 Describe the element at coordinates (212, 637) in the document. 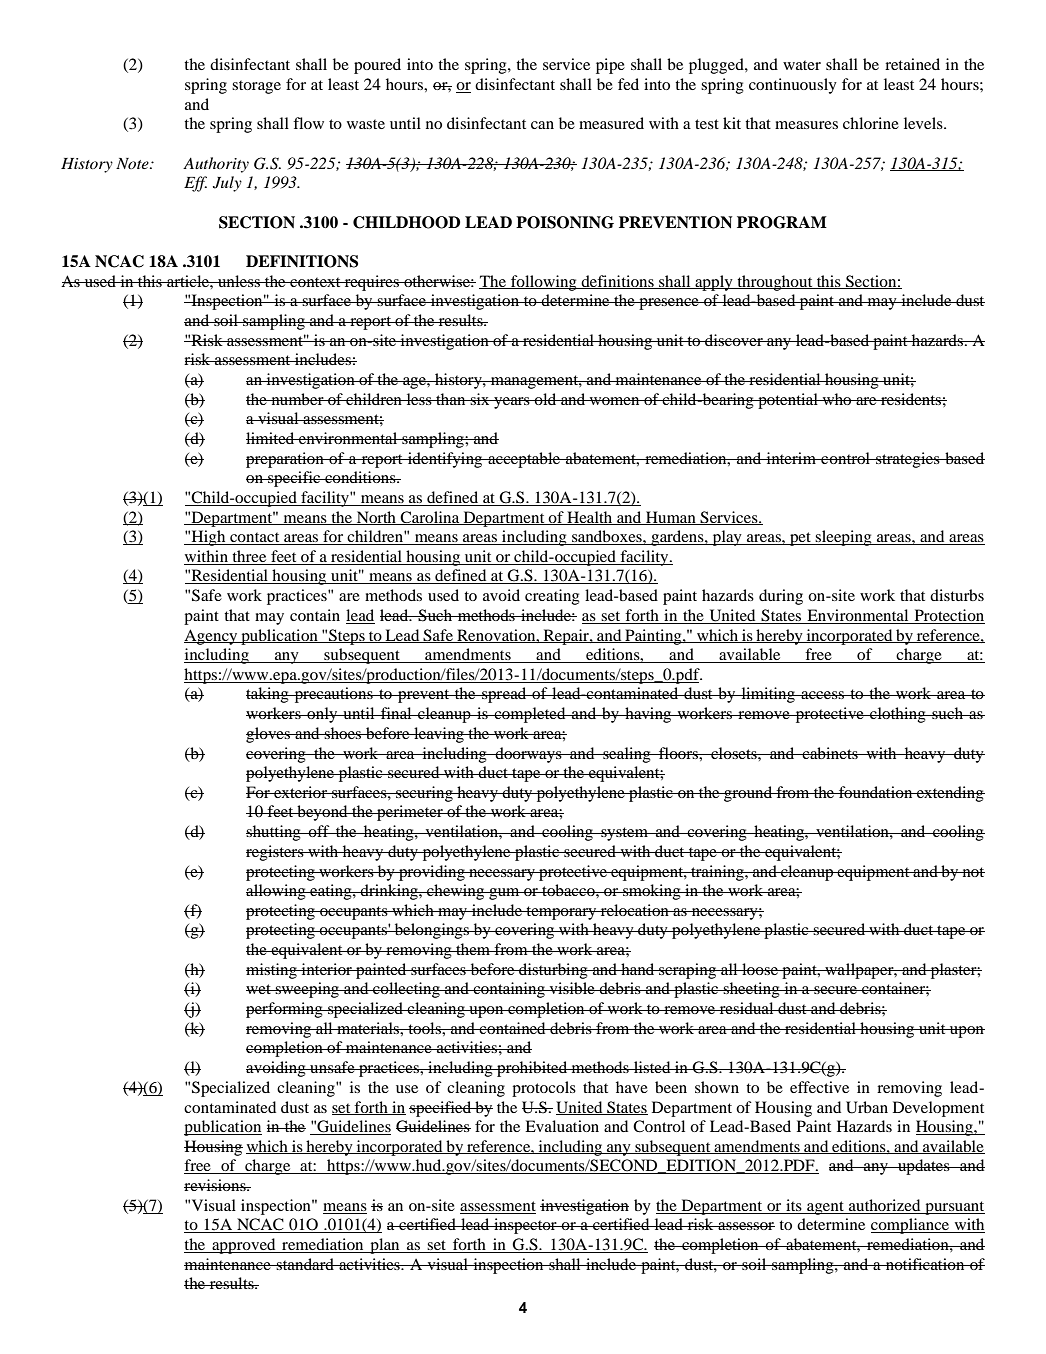

I see `Agency` at that location.
